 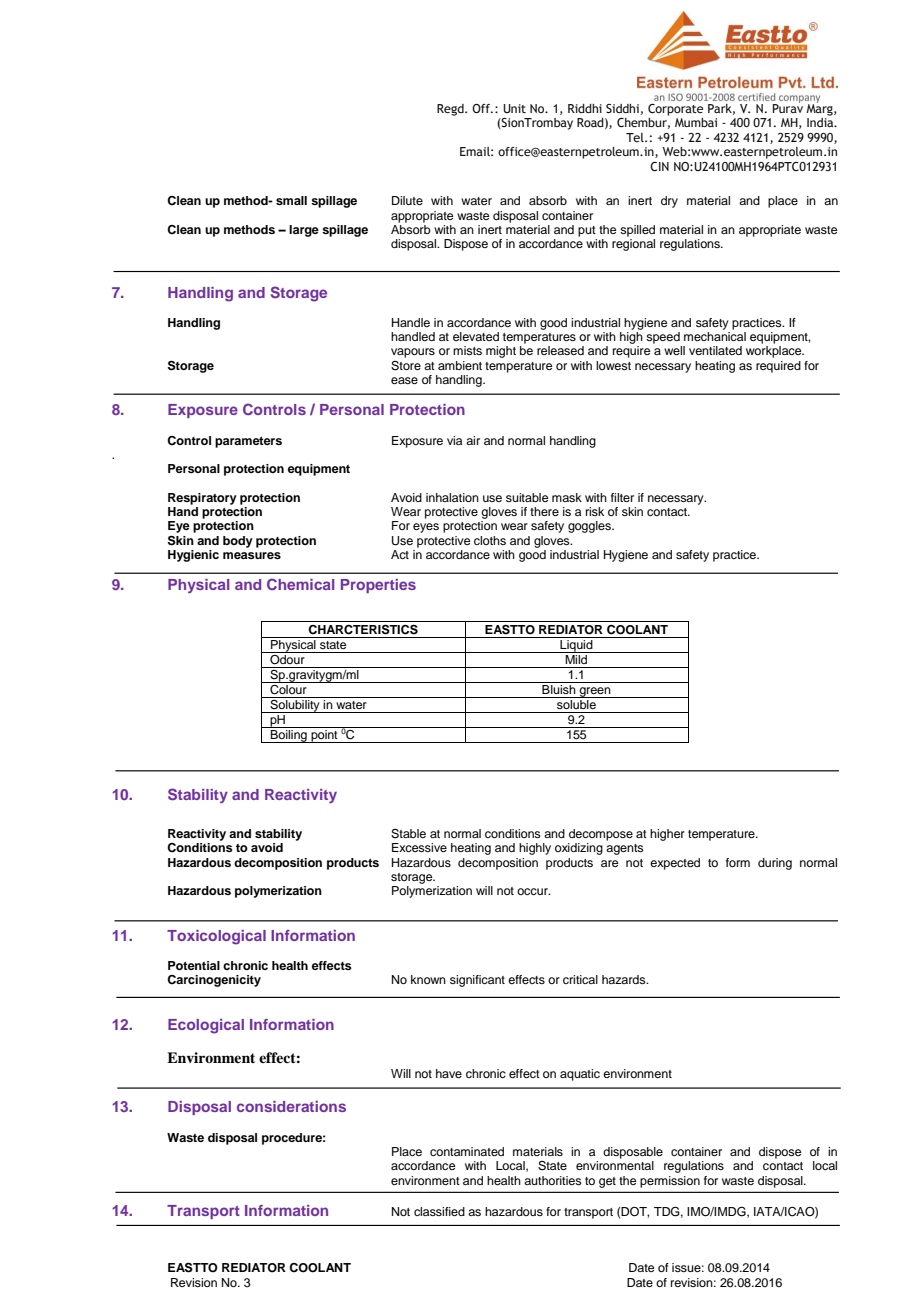 I want to click on Solubility, so click(x=295, y=705).
